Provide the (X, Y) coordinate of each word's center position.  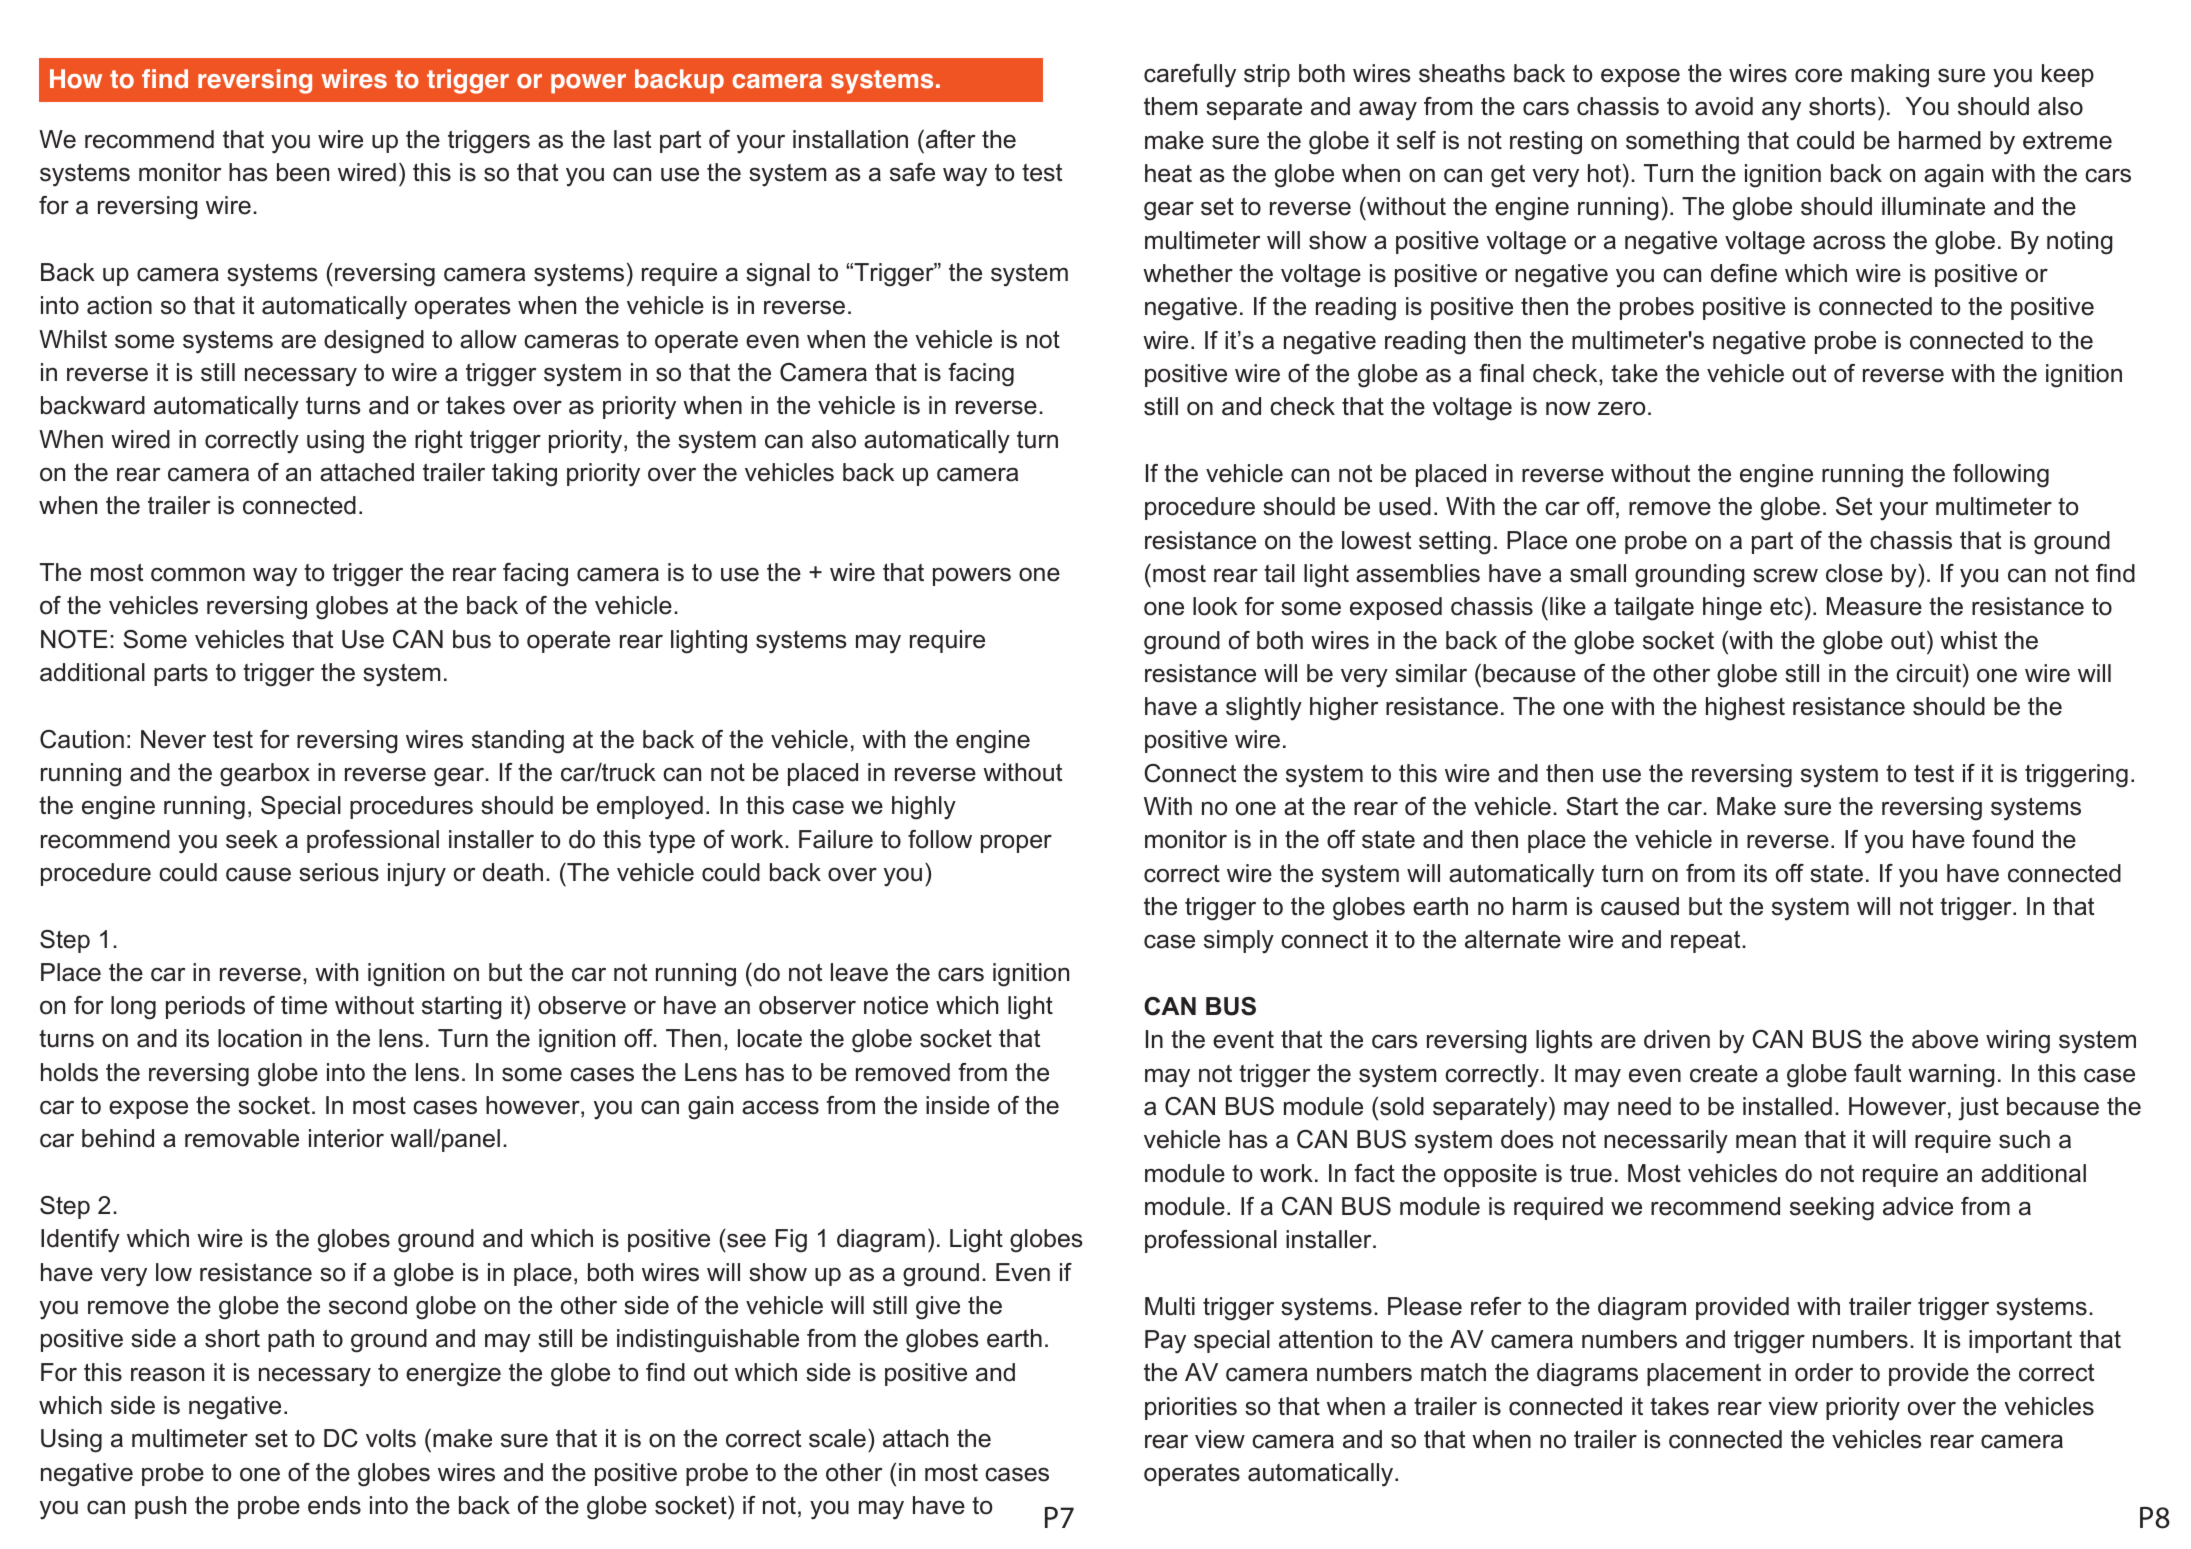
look (1215, 606)
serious (339, 872)
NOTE (74, 639)
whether (1188, 273)
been (303, 172)
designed (374, 342)
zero (1621, 409)
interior (346, 1138)
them (1170, 106)
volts (391, 1438)
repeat (1707, 942)
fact (1374, 1173)
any (1781, 110)
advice (1918, 1206)
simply (1239, 942)
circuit (1928, 673)
